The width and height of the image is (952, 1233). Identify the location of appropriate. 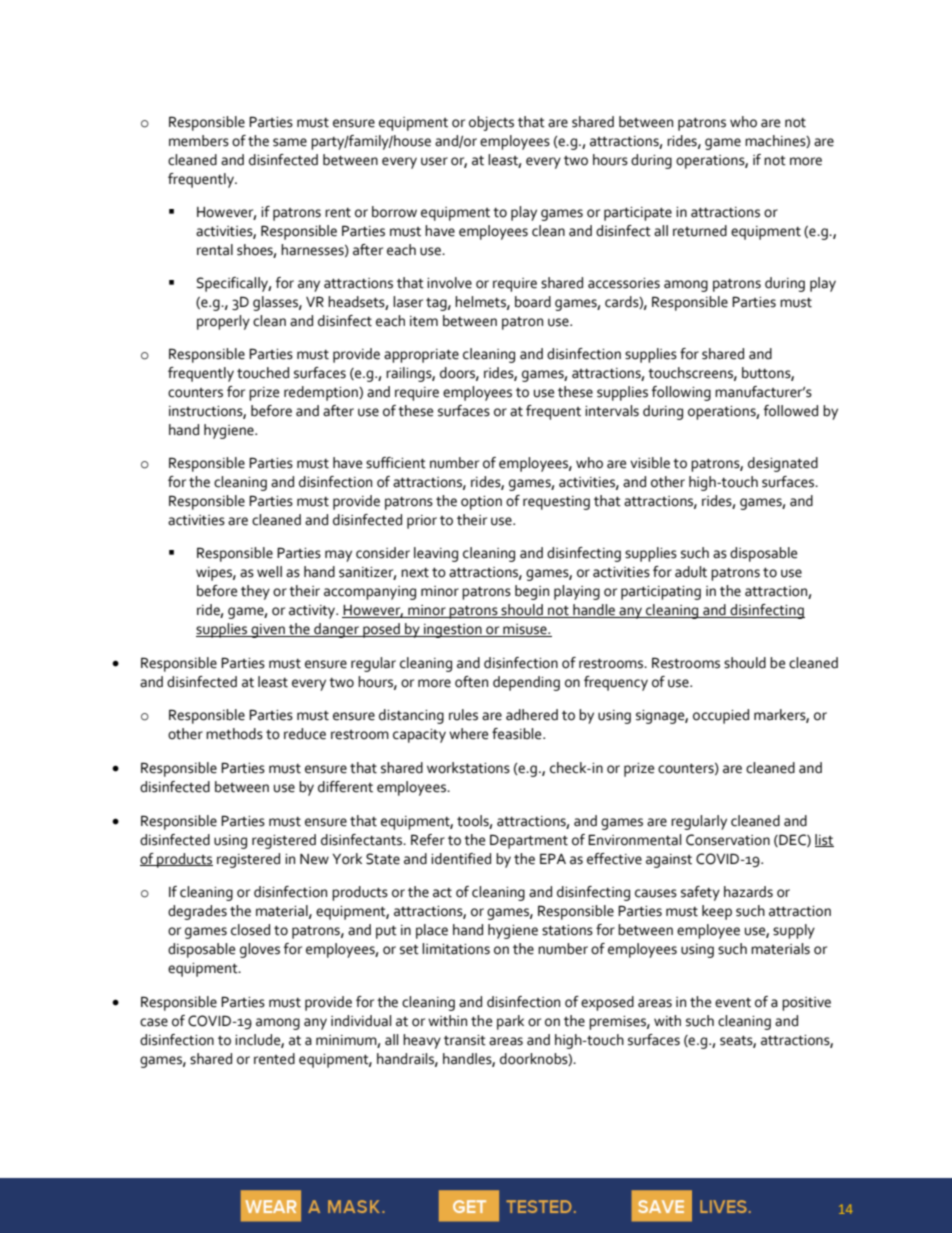
(421, 356).
